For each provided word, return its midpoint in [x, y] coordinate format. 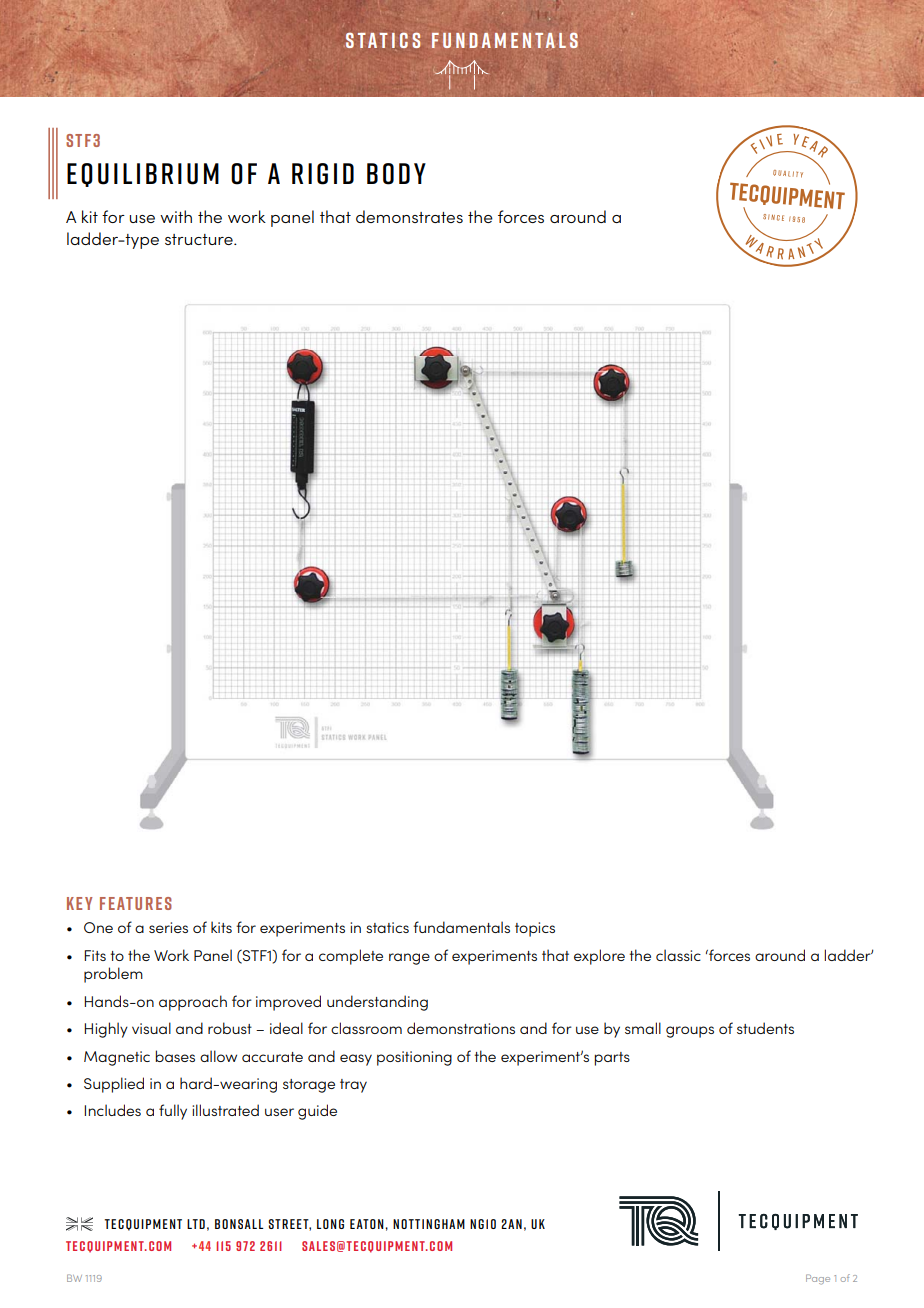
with [176, 216]
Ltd [196, 1224]
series [168, 927]
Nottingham [429, 1224]
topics [535, 929]
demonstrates [409, 216]
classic [678, 955]
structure [200, 239]
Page [818, 1279]
